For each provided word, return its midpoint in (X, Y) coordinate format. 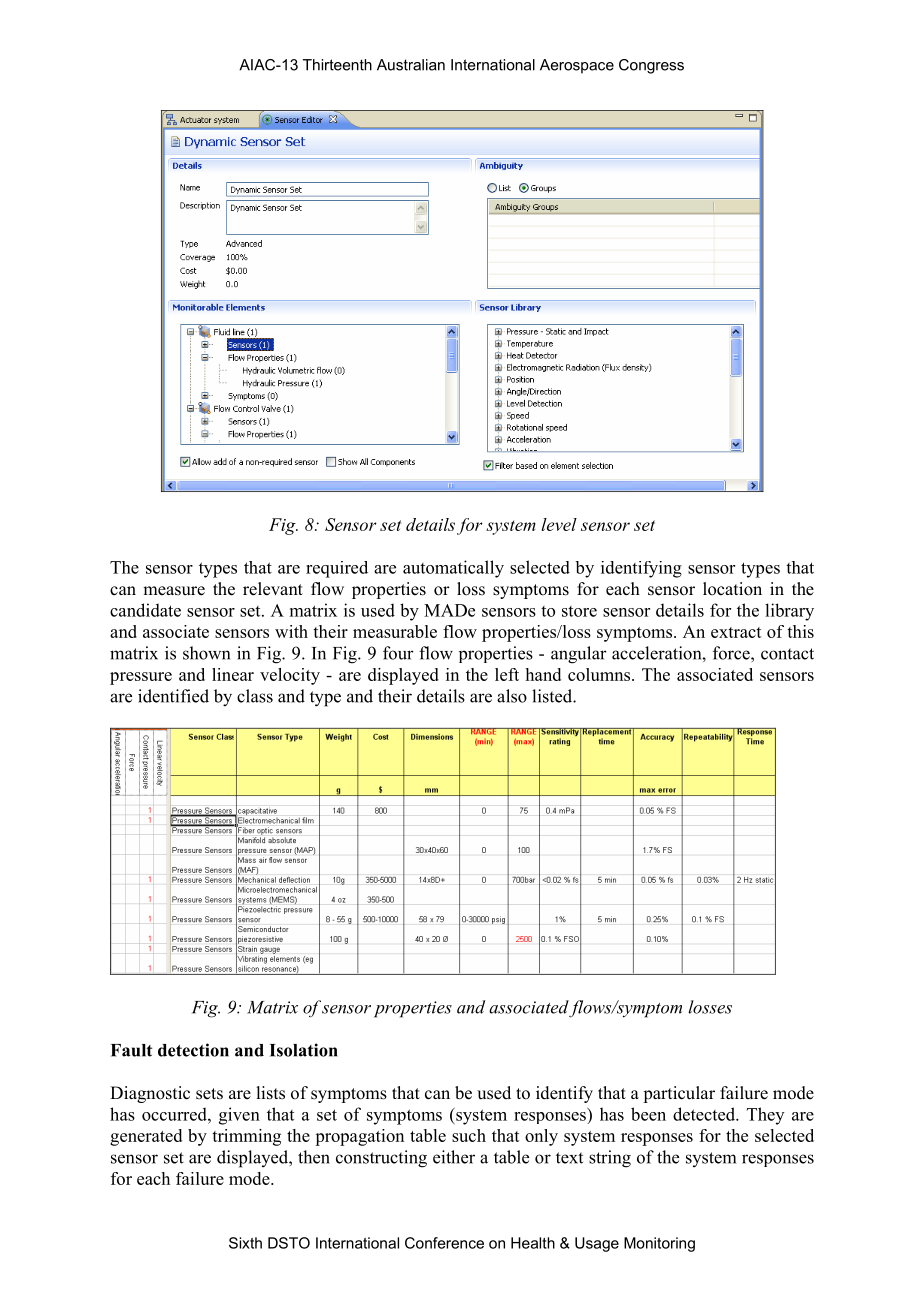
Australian (411, 65)
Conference (444, 1243)
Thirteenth (337, 65)
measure (174, 591)
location (732, 589)
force (732, 653)
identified (173, 696)
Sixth (245, 1243)
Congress (651, 66)
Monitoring (659, 1244)
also (512, 696)
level (559, 524)
